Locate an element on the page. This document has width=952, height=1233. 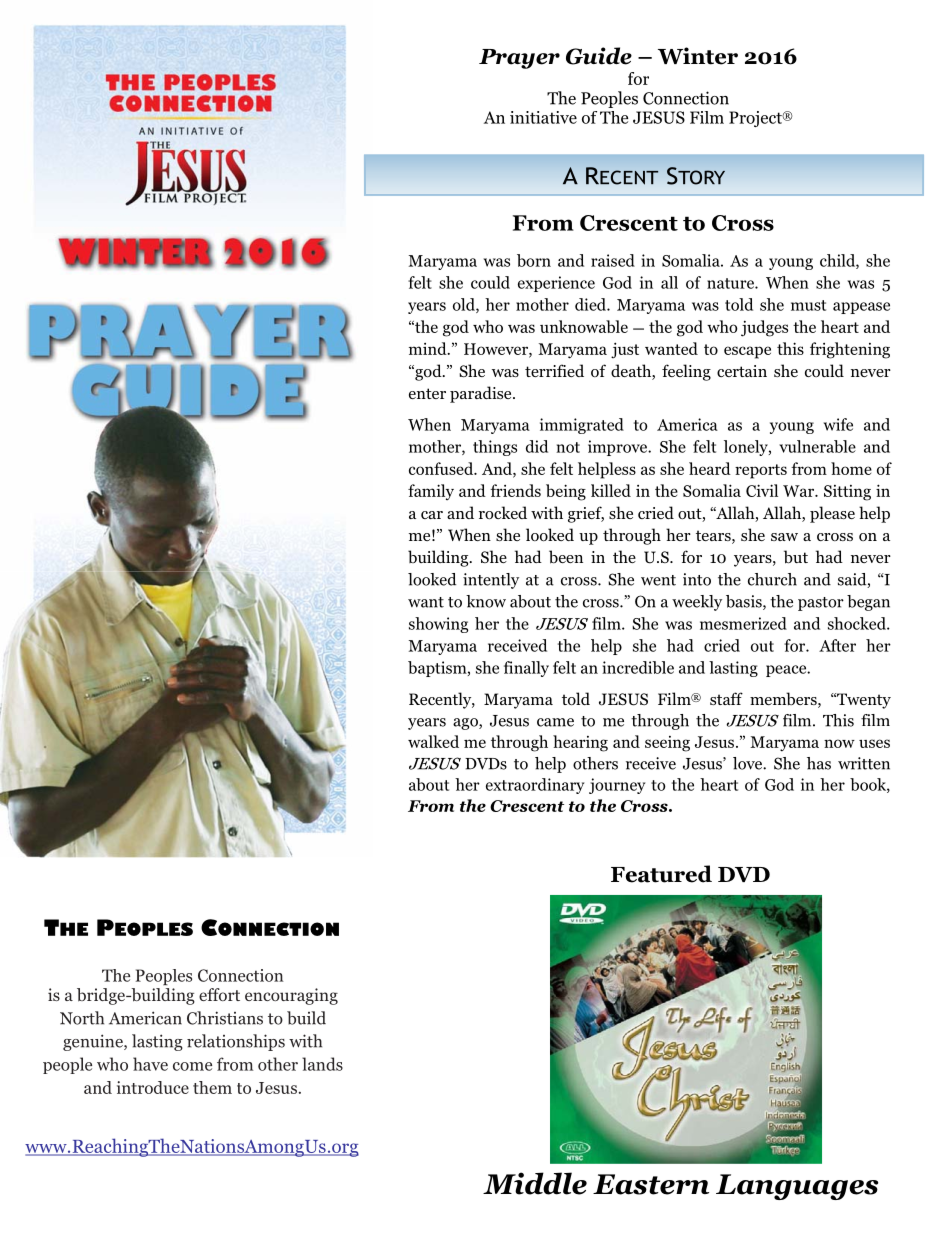
extraordinary is located at coordinates (535, 786).
